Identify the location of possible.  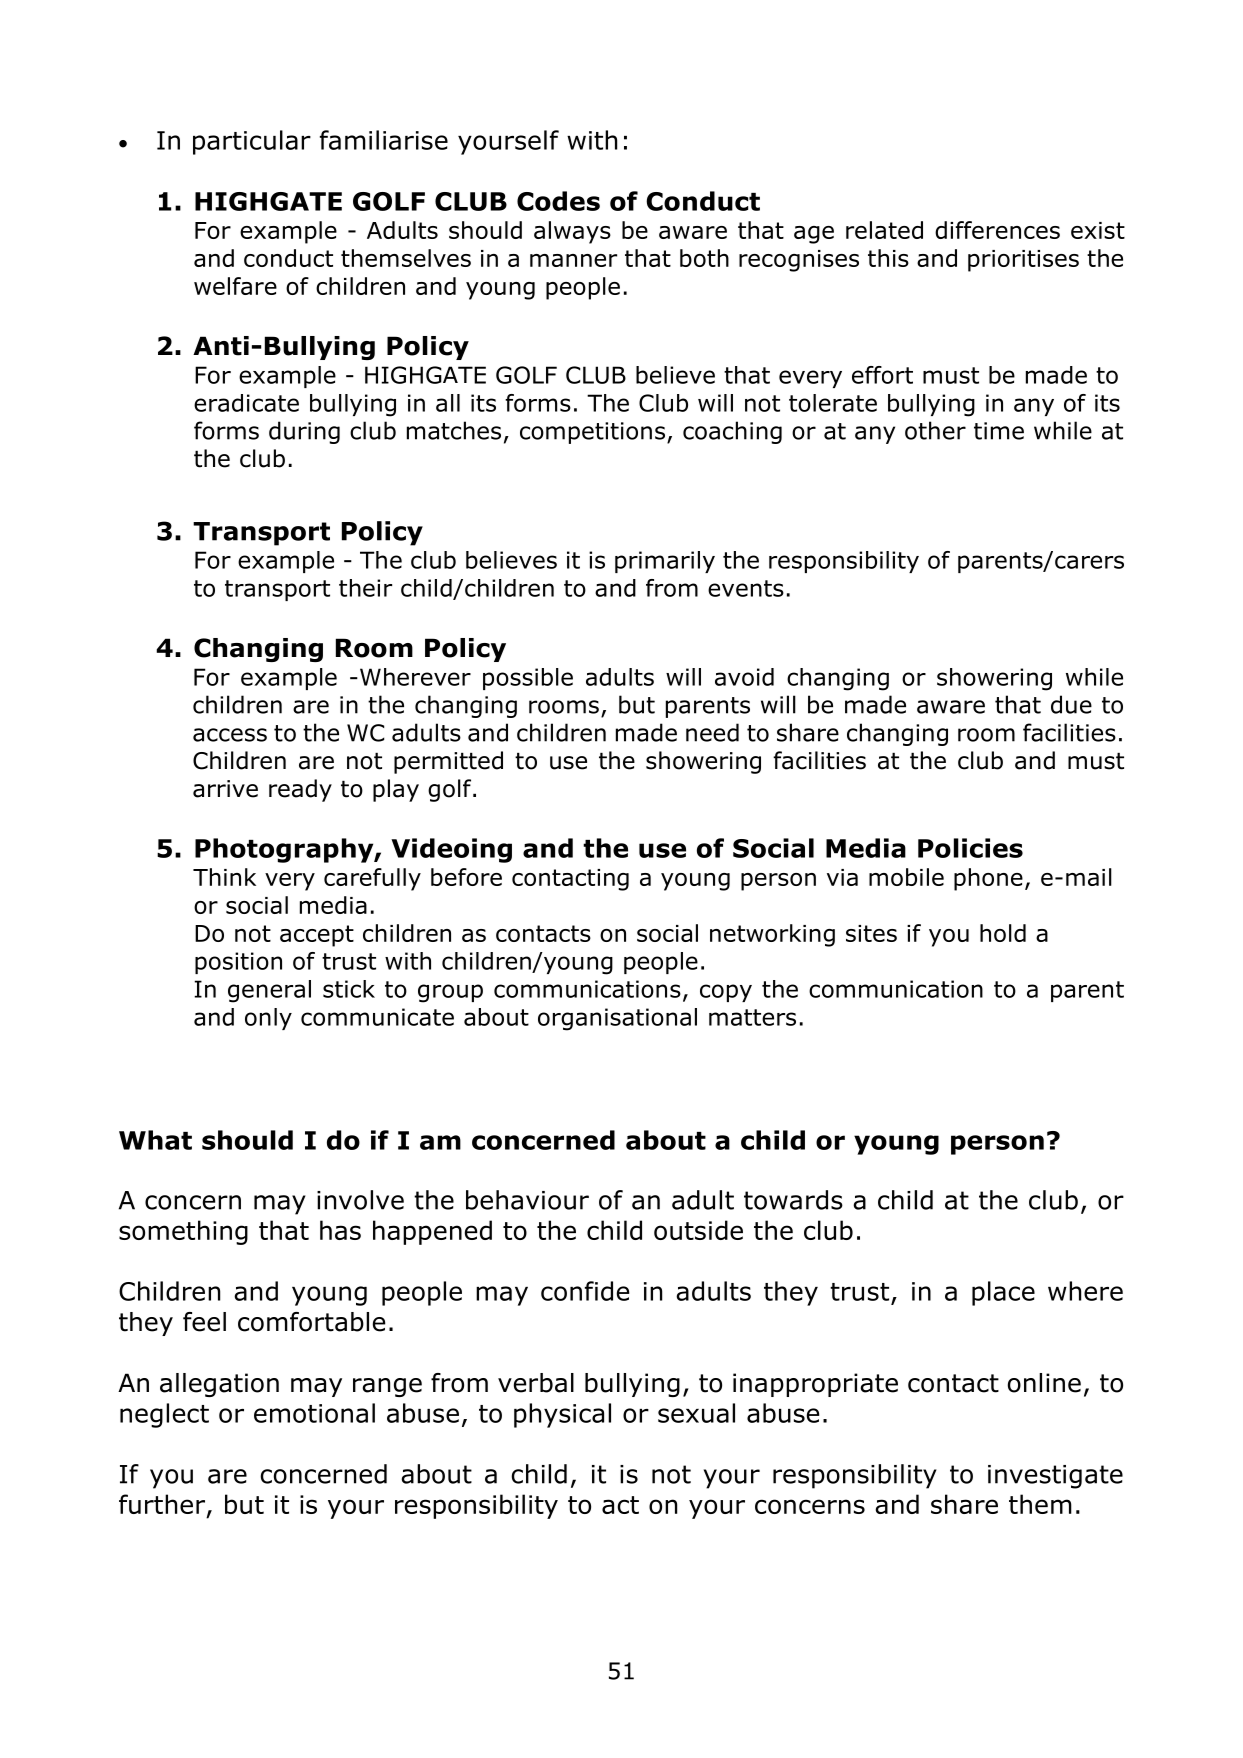
(528, 679).
